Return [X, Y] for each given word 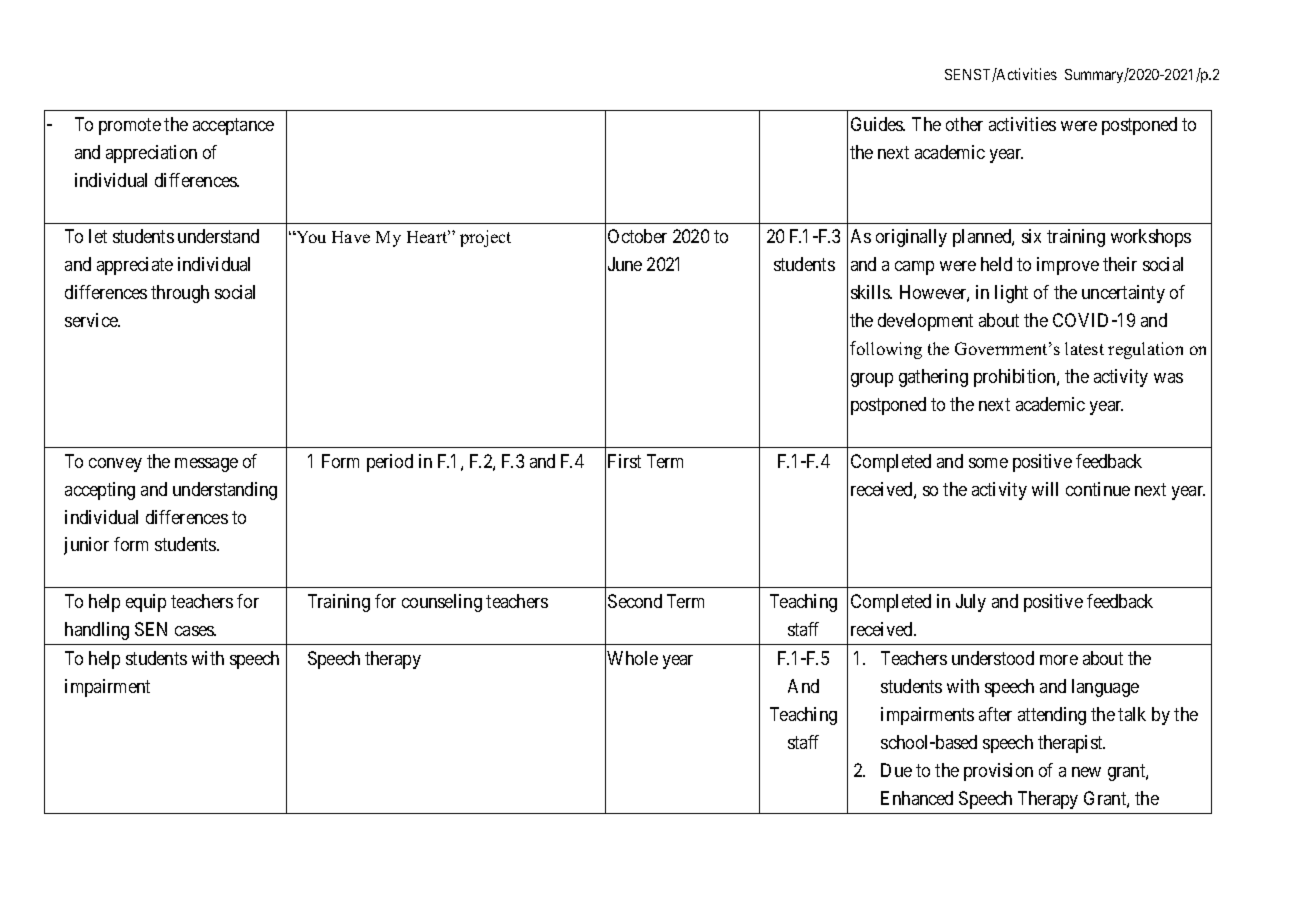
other [964, 124]
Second [635, 601]
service [92, 320]
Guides [878, 124]
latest [1084, 348]
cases [195, 631]
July [971, 603]
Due [896, 770]
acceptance [233, 126]
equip [146, 603]
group [872, 380]
